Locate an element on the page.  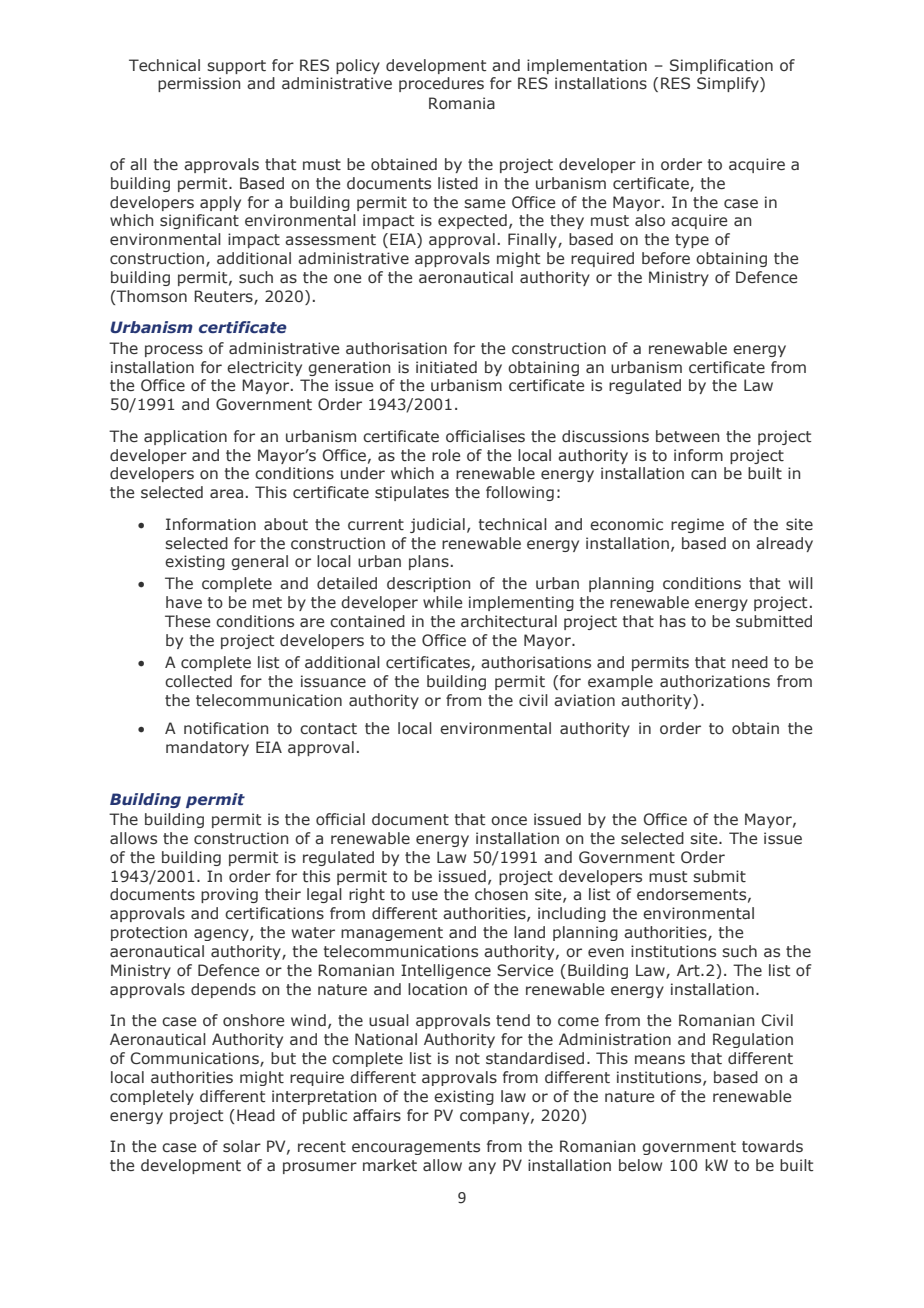
procedures is located at coordinates (441, 84).
